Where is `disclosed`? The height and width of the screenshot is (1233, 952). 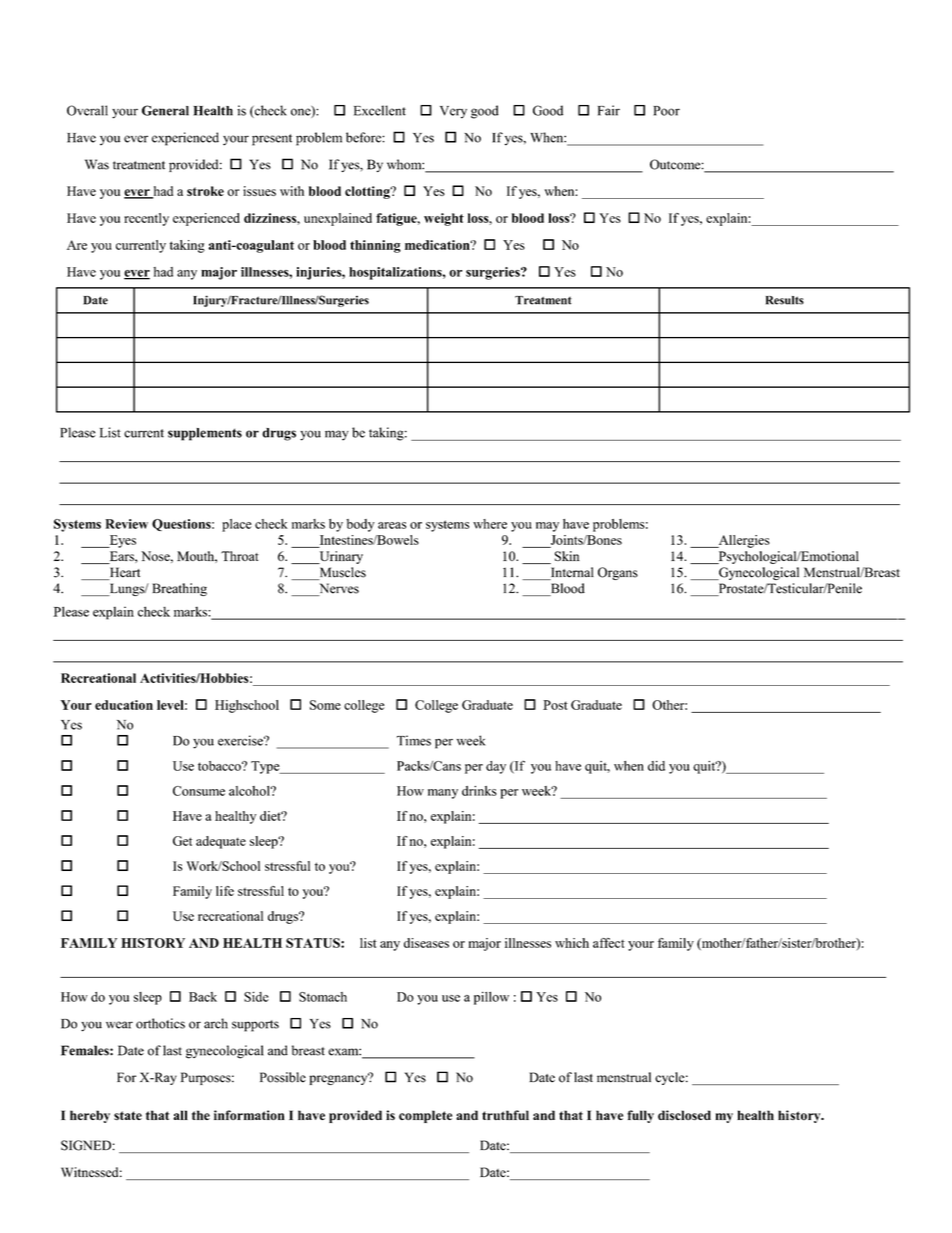 disclosed is located at coordinates (684, 1115).
